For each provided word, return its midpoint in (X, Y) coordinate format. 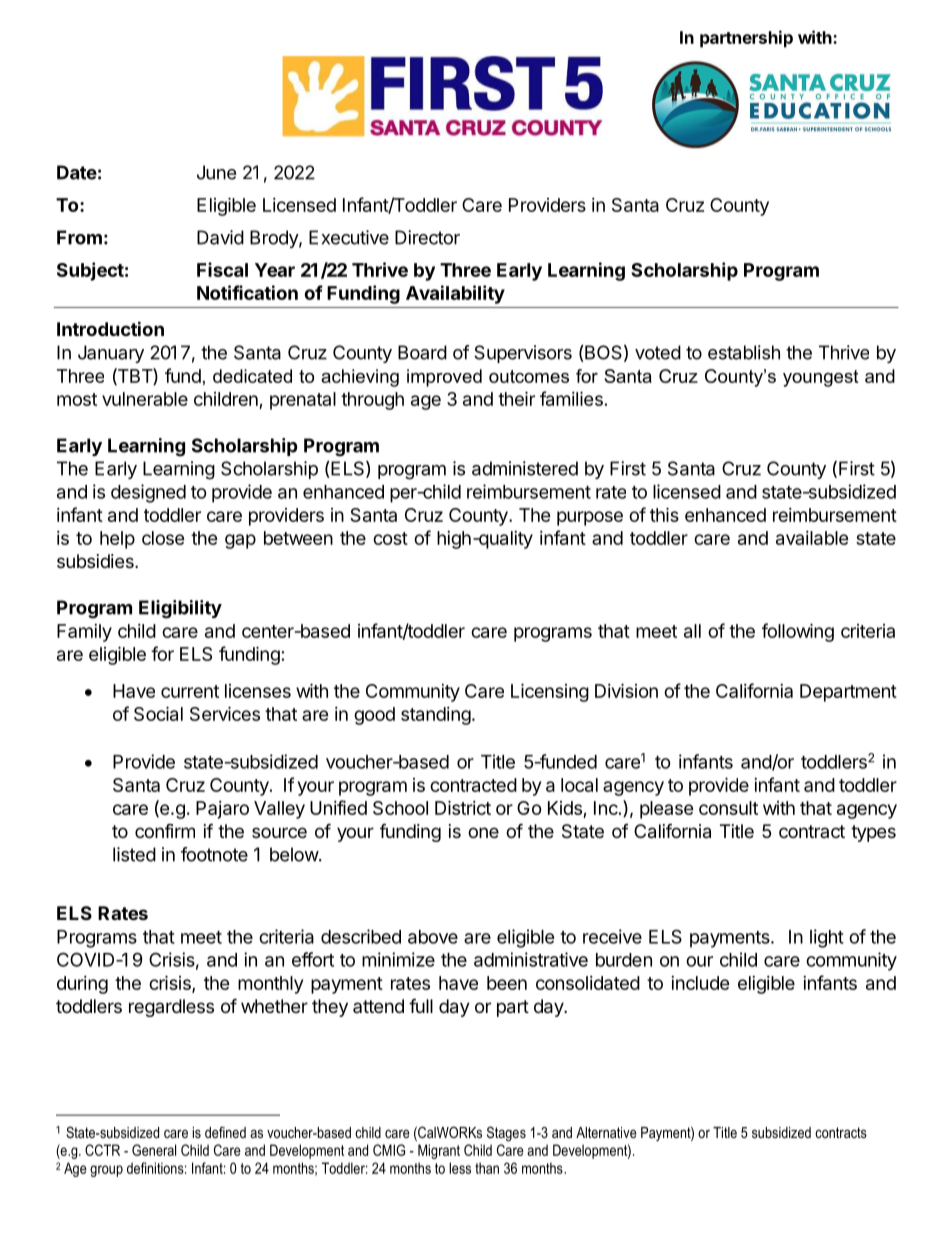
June (216, 172)
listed (134, 854)
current (190, 691)
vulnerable (145, 399)
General (154, 1150)
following (798, 632)
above (433, 937)
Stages (506, 1134)
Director (427, 237)
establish (744, 352)
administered (525, 468)
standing (436, 716)
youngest (820, 378)
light (827, 938)
